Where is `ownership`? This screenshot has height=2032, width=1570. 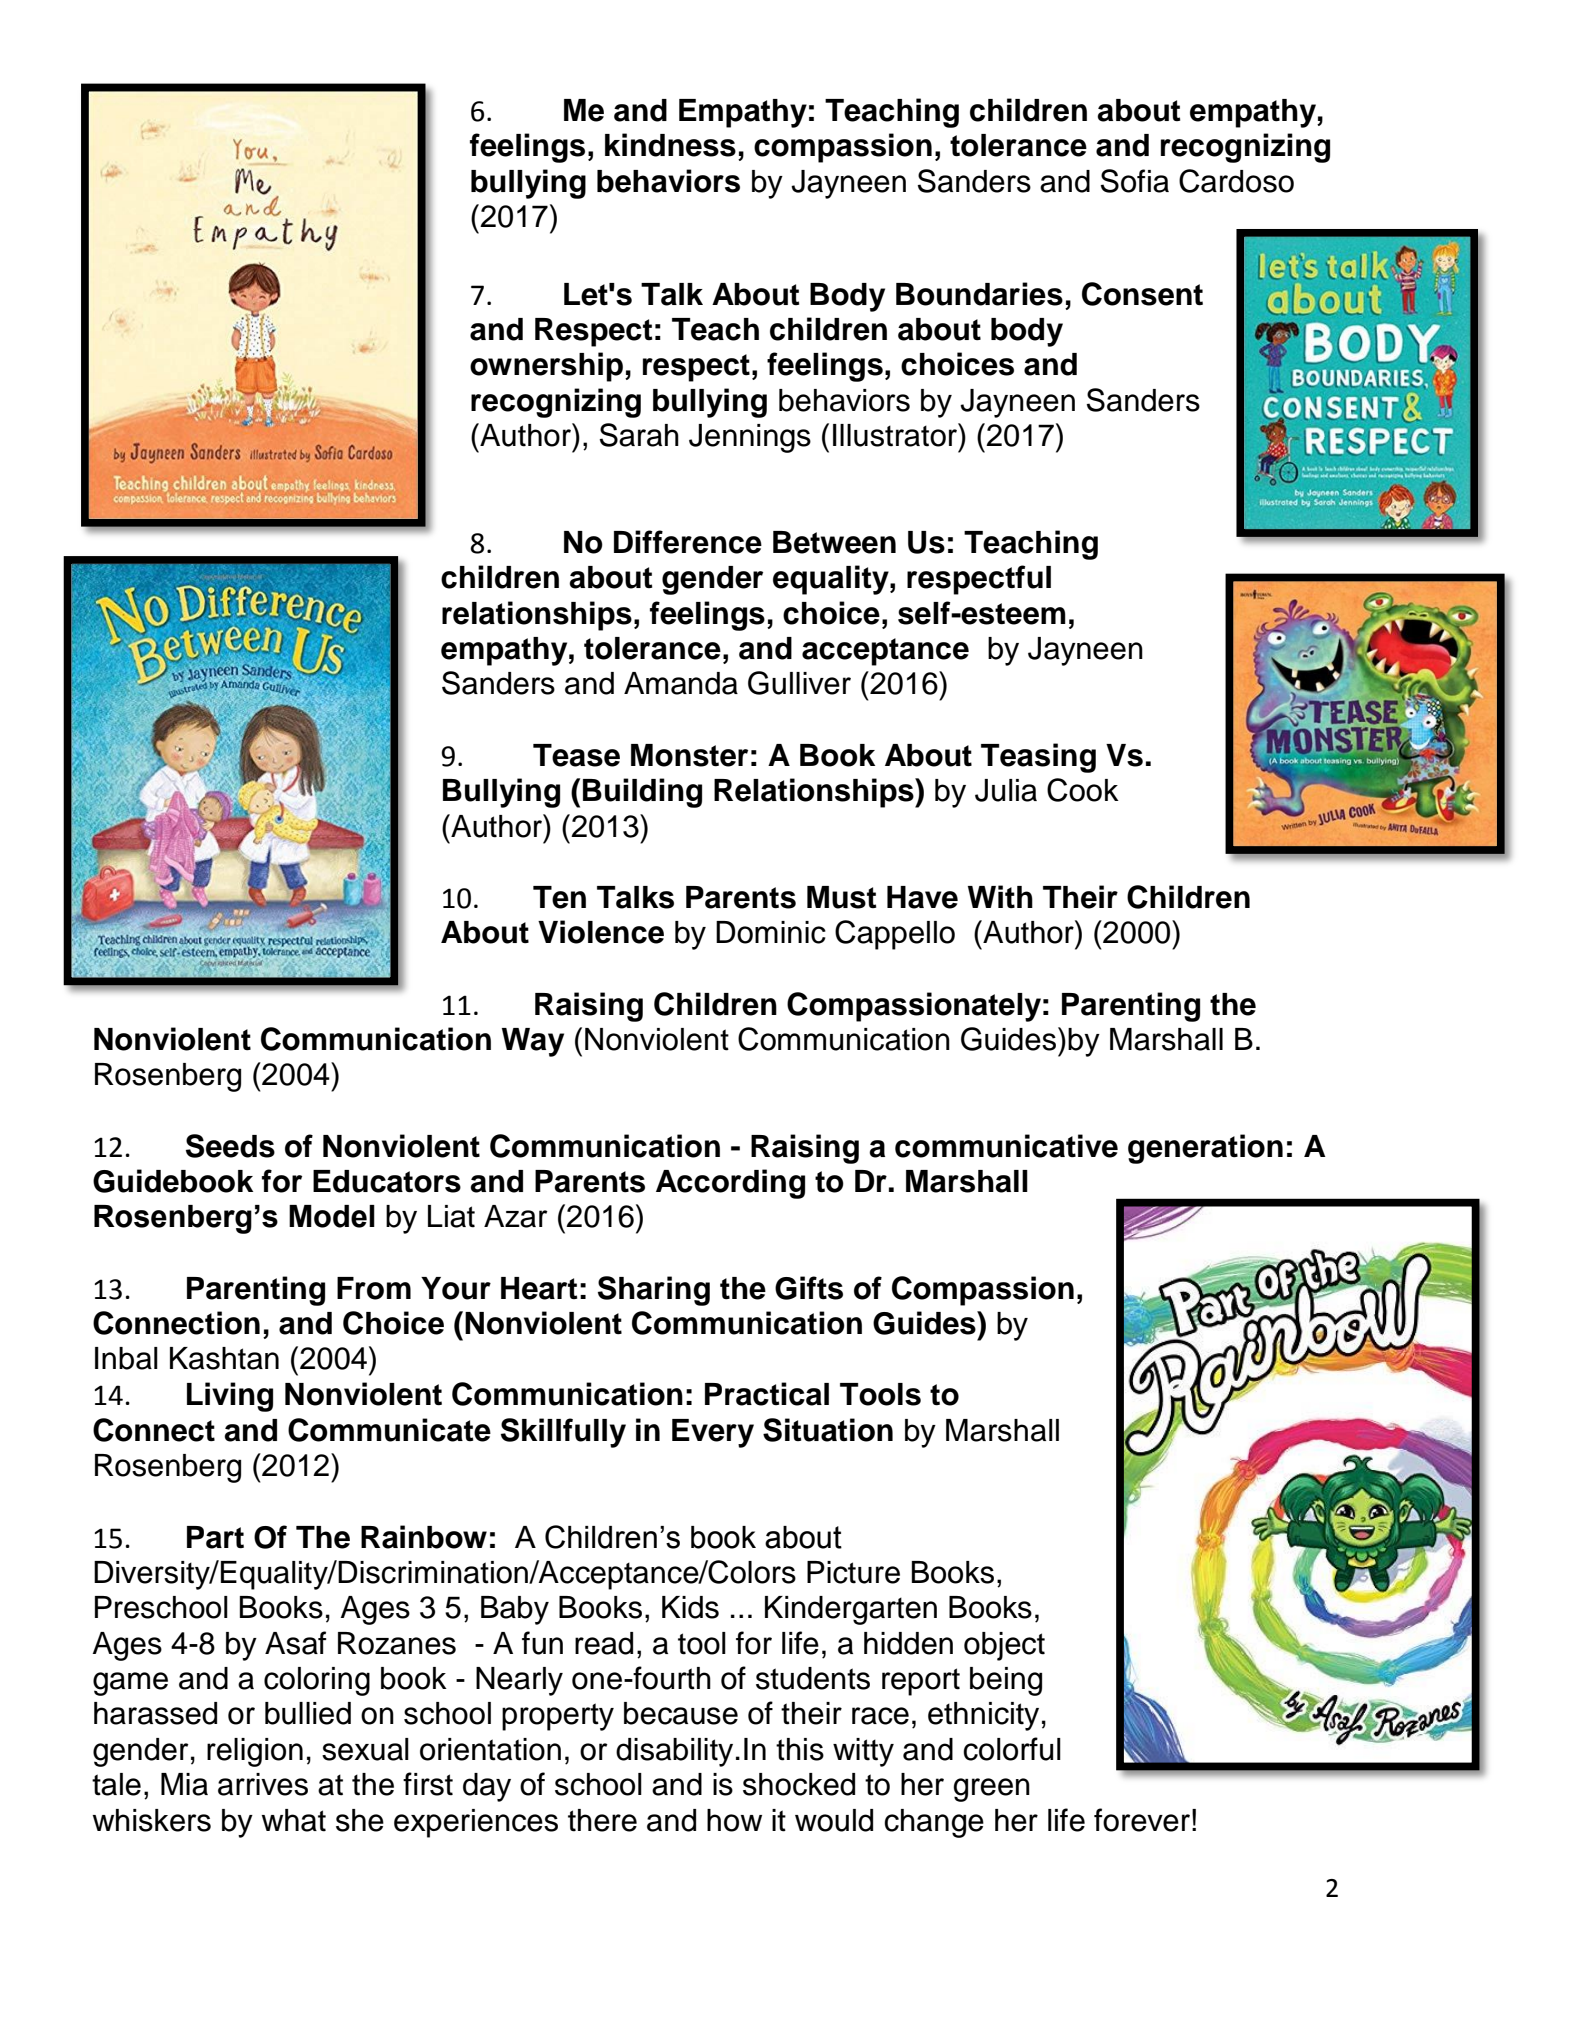 ownership is located at coordinates (546, 367).
